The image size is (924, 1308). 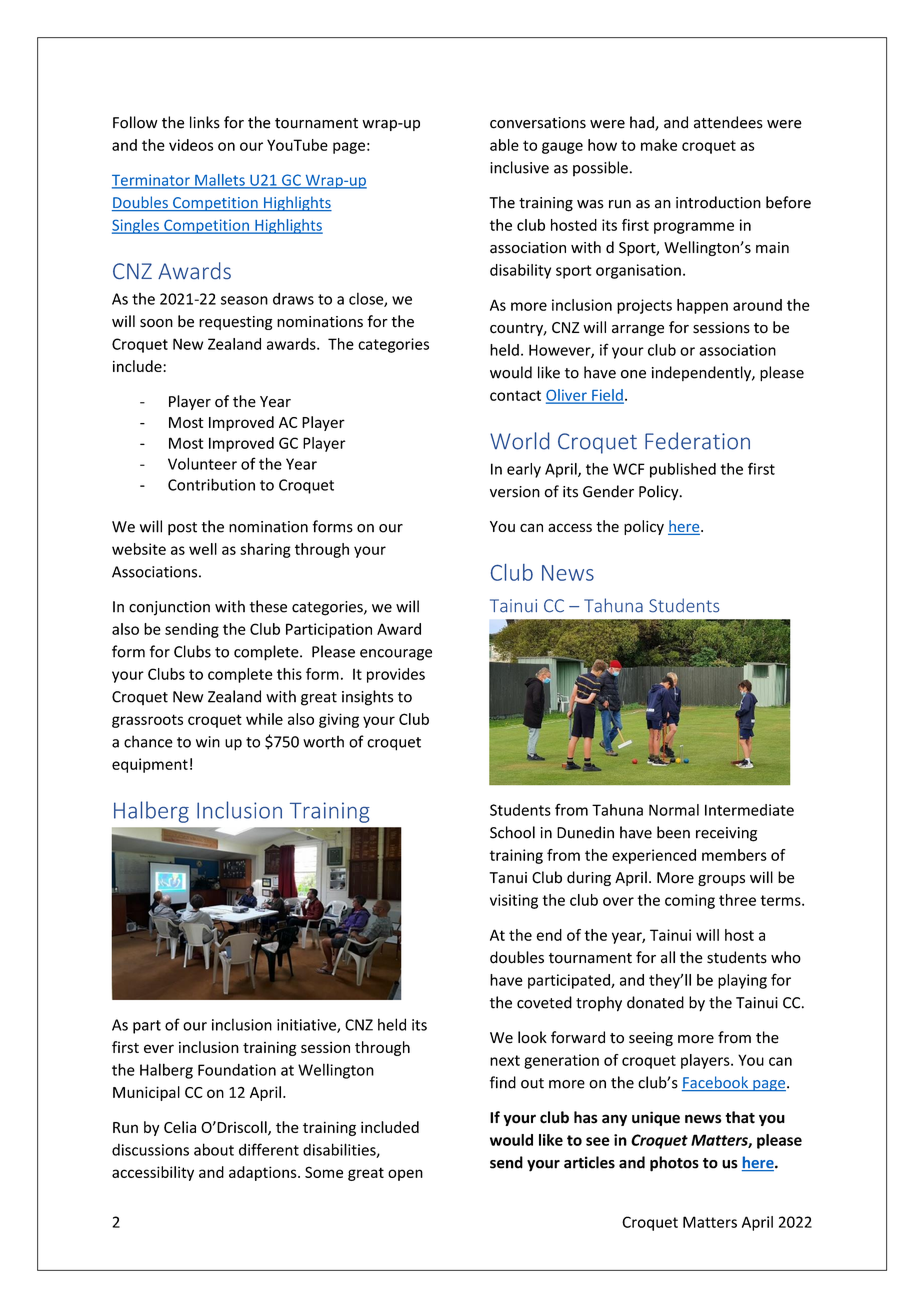 What do you see at coordinates (690, 901) in the page?
I see `coming` at bounding box center [690, 901].
